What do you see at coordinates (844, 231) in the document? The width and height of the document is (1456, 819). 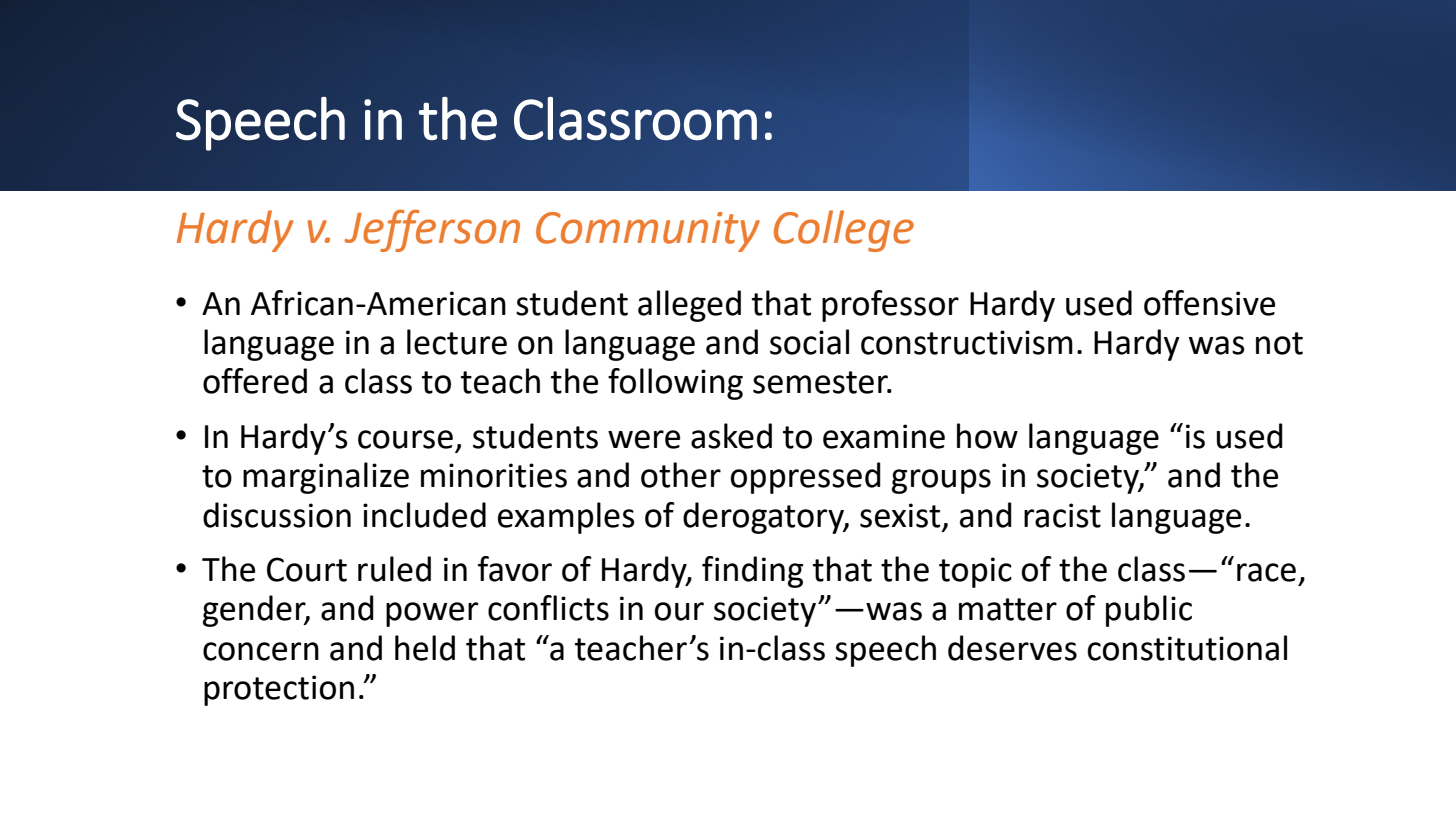 I see `College` at bounding box center [844, 231].
